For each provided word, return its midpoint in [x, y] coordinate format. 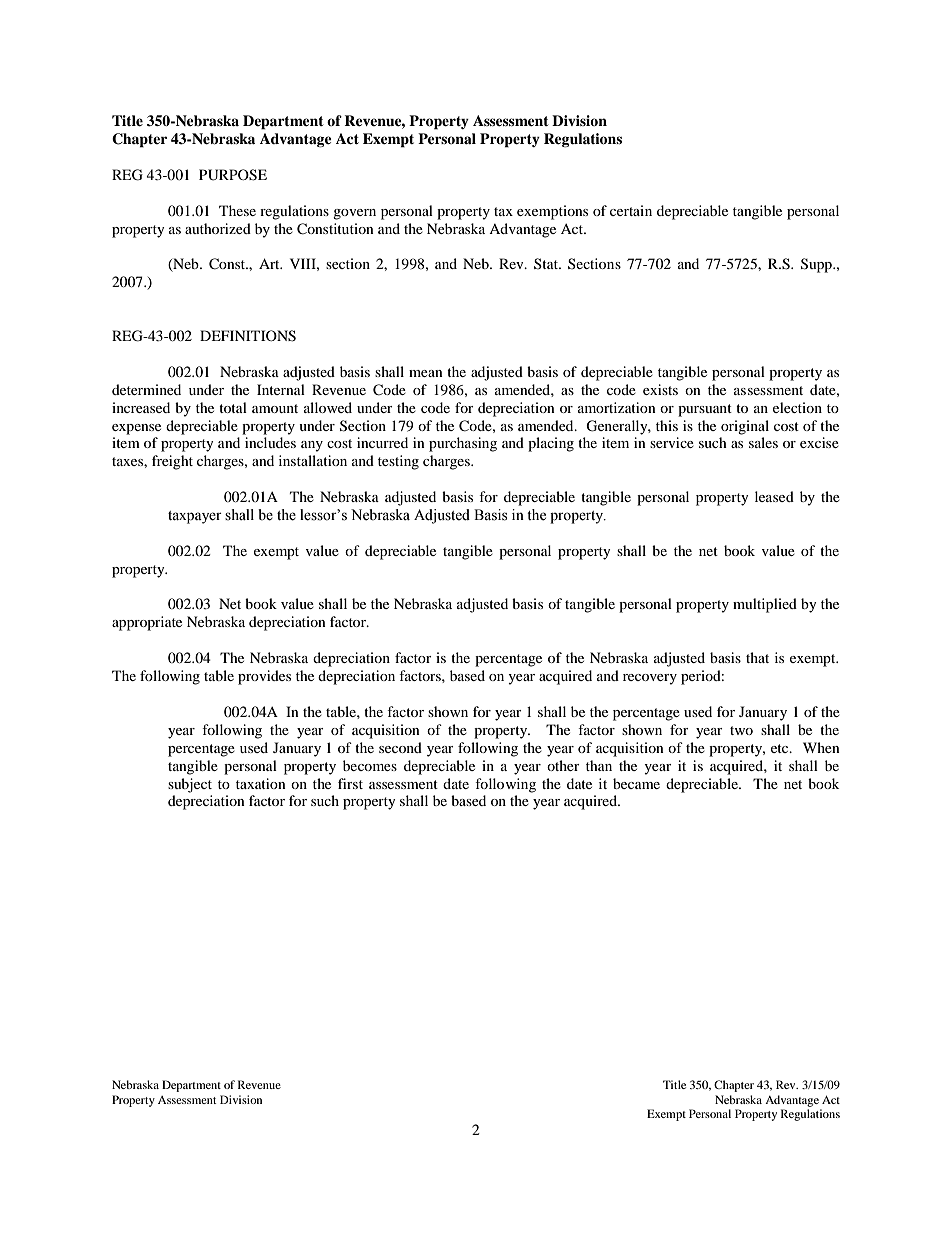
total [233, 407]
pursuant [705, 410]
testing [398, 462]
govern [354, 214]
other [563, 765]
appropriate [147, 623]
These [237, 210]
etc [781, 748]
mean [426, 373]
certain [631, 210]
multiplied [765, 605]
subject [190, 785]
